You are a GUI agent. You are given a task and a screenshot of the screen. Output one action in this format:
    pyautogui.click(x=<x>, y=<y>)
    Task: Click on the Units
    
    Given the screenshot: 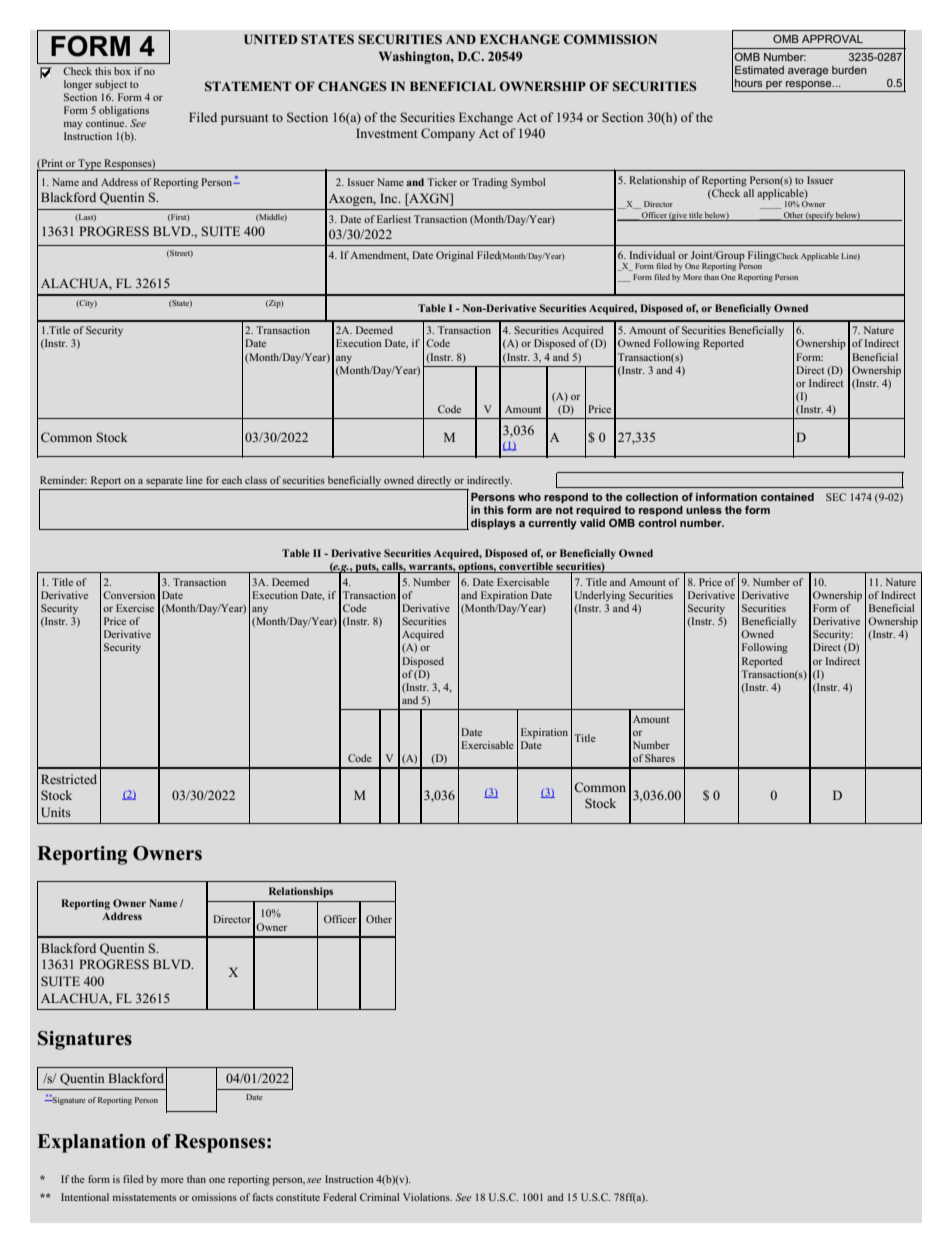 What is the action you would take?
    pyautogui.click(x=56, y=812)
